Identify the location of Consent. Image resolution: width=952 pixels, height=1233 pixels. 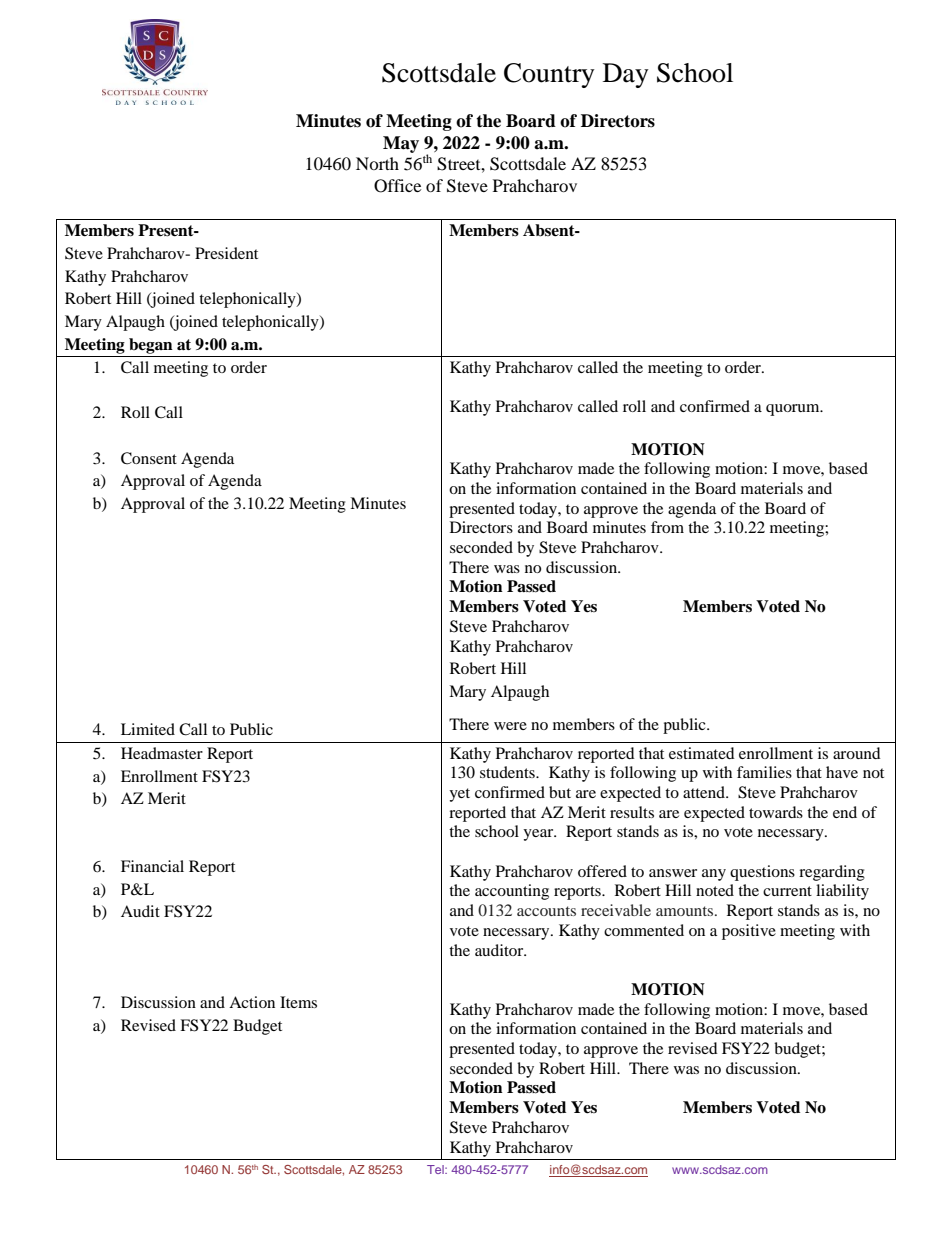
(149, 458).
